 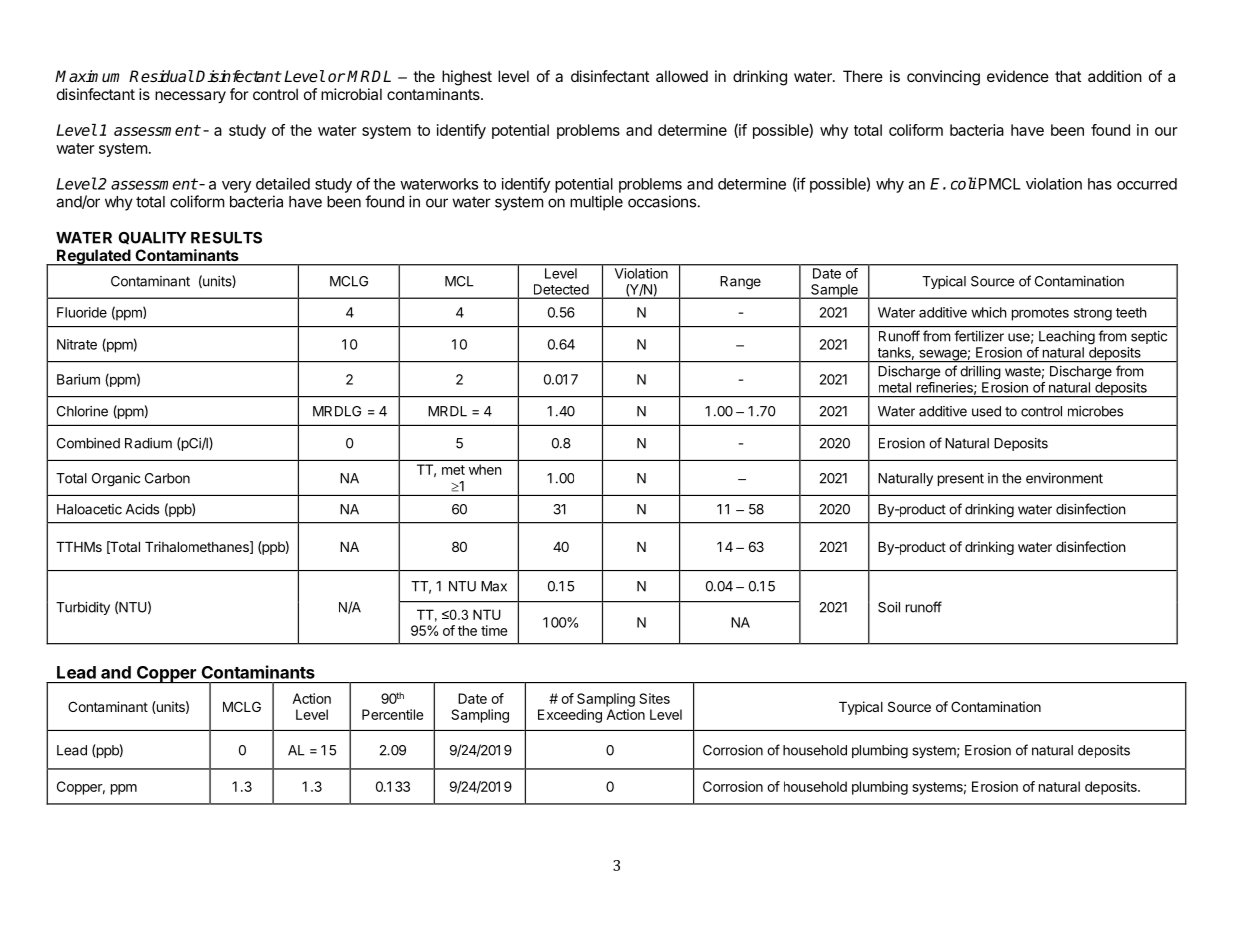 What do you see at coordinates (485, 469) in the screenshot?
I see `when` at bounding box center [485, 469].
